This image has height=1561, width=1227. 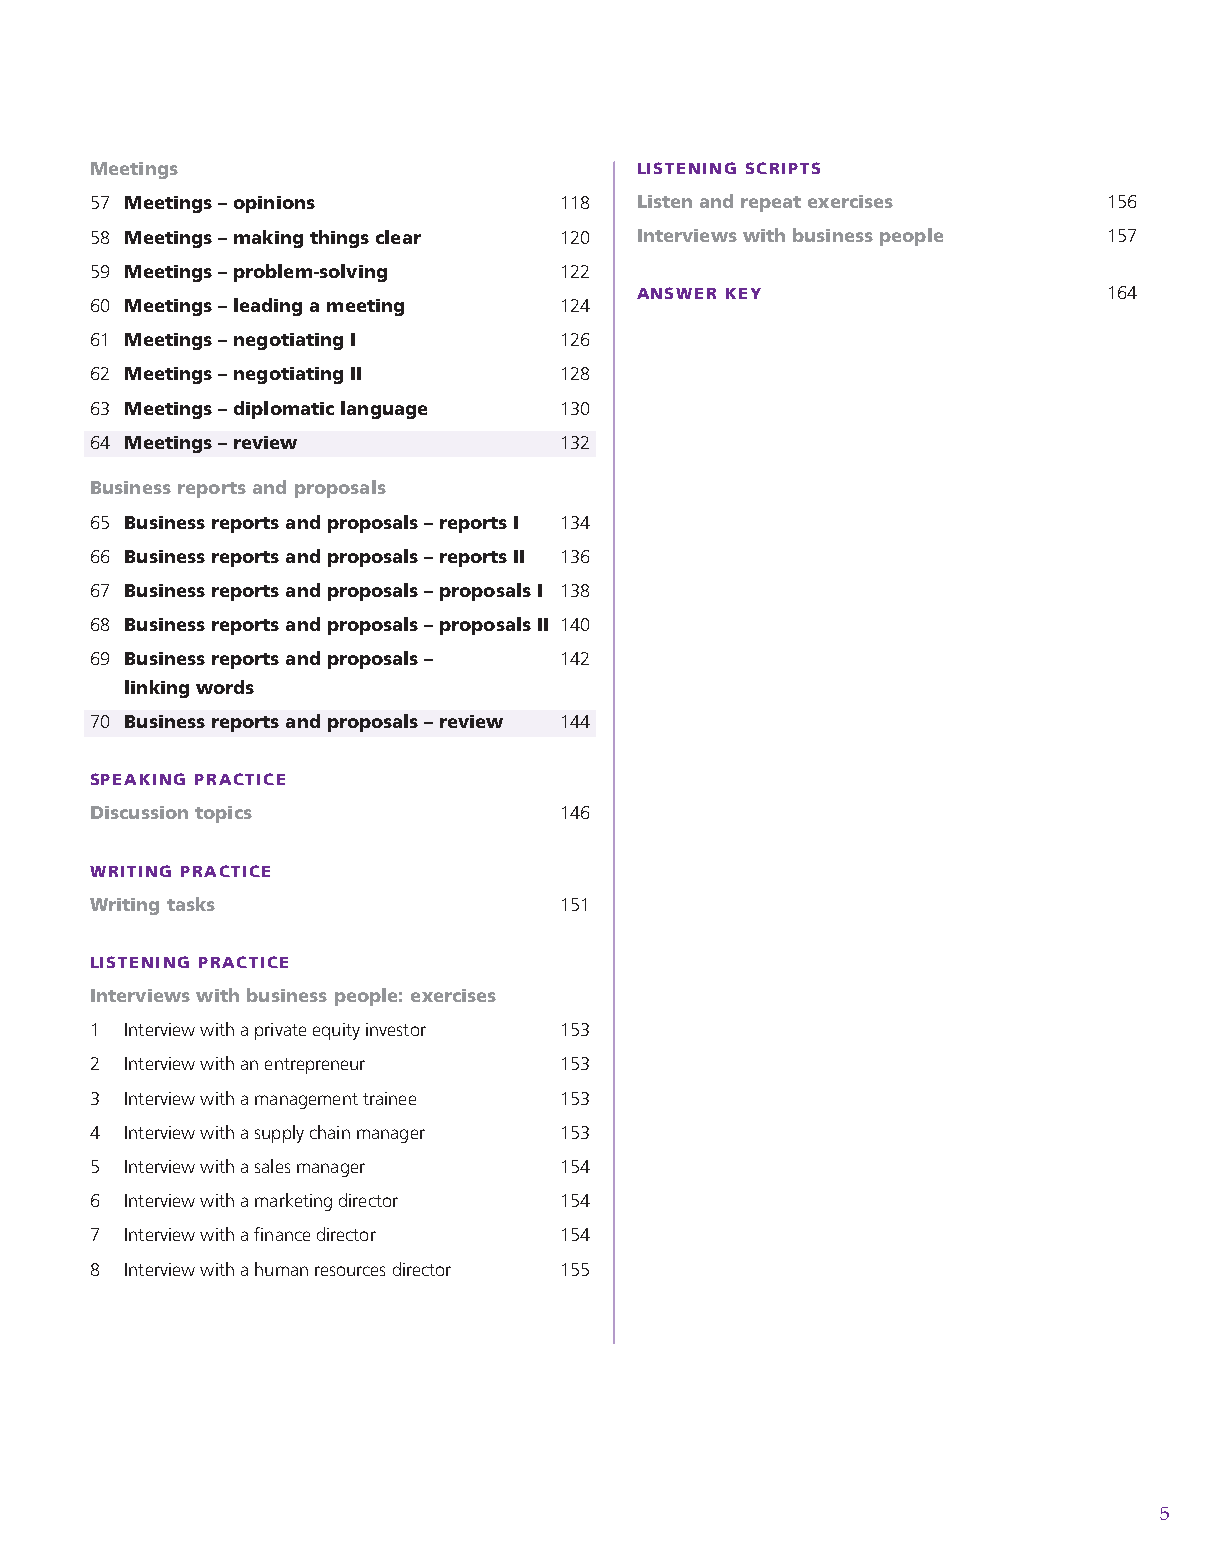 What do you see at coordinates (274, 204) in the image?
I see `opinions` at bounding box center [274, 204].
